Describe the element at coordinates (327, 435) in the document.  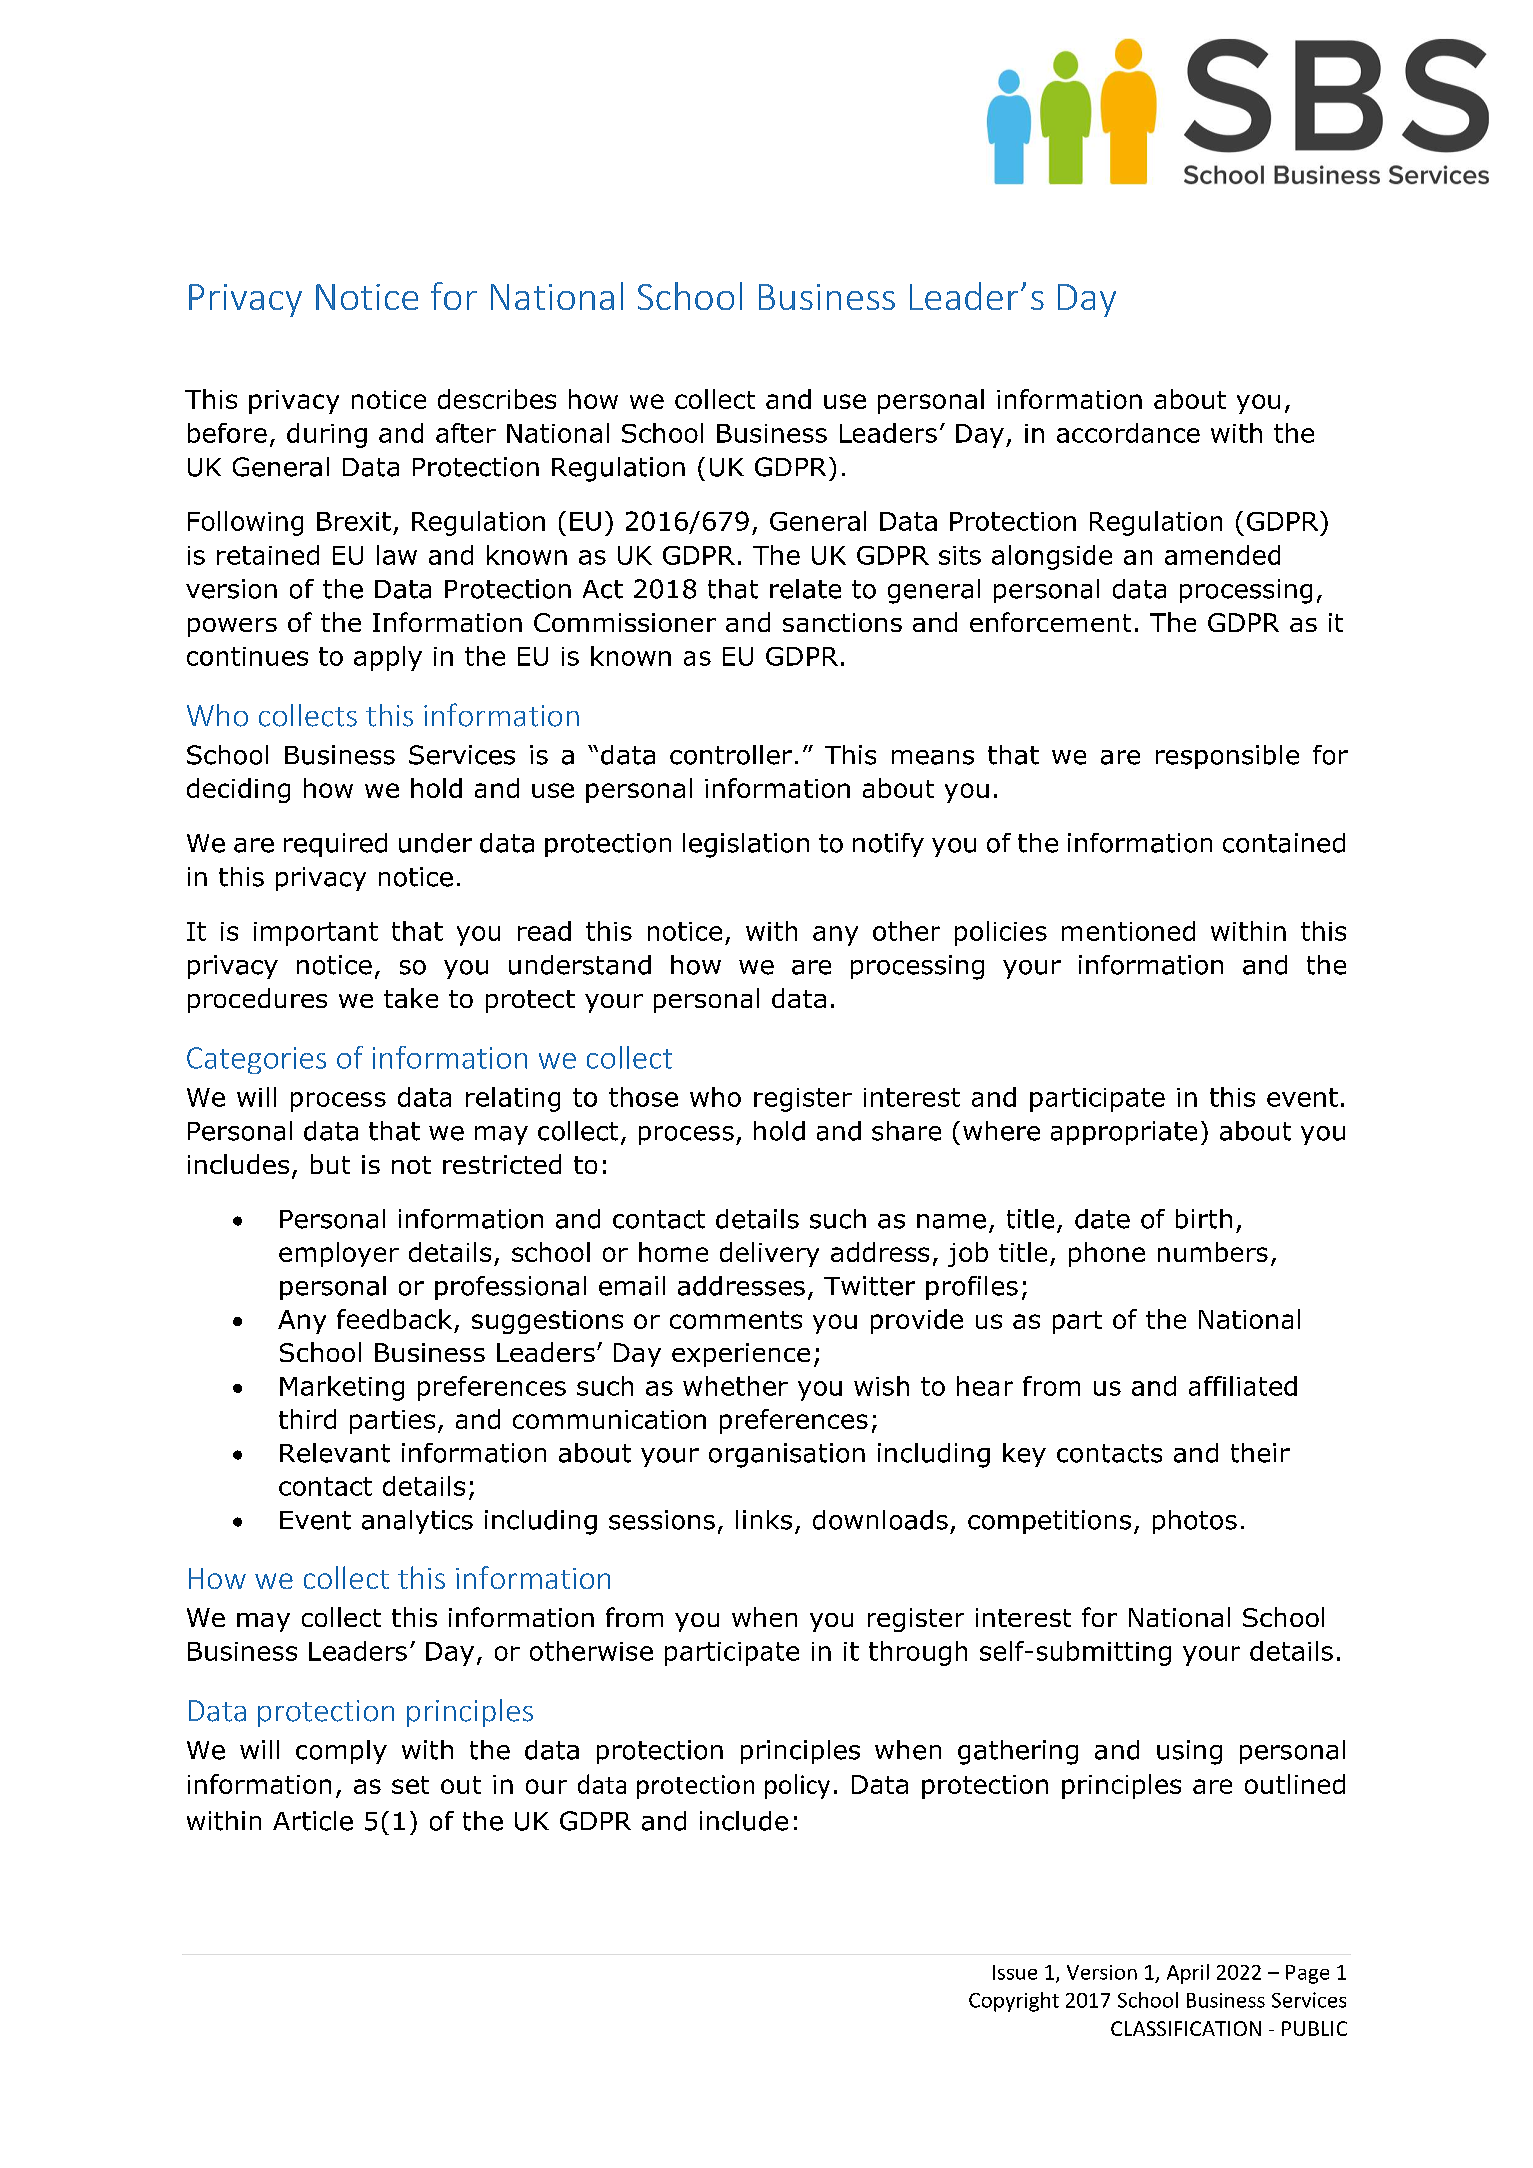
I see `during` at that location.
